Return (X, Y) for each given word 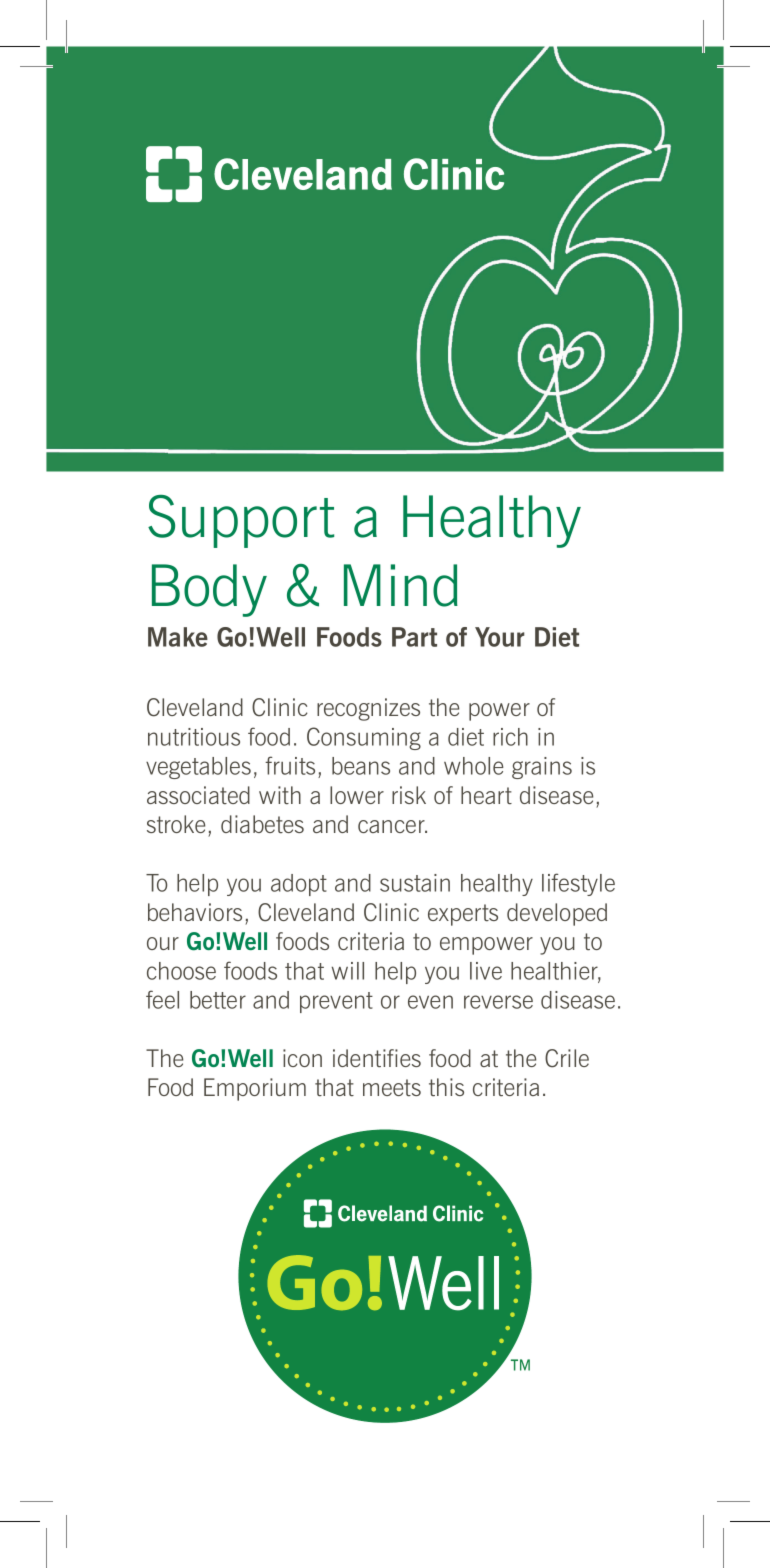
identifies (377, 1058)
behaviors (195, 912)
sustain (415, 883)
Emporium (255, 1089)
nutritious (194, 737)
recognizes (368, 709)
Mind (401, 585)
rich (510, 737)
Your (500, 637)
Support (241, 521)
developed (557, 914)
